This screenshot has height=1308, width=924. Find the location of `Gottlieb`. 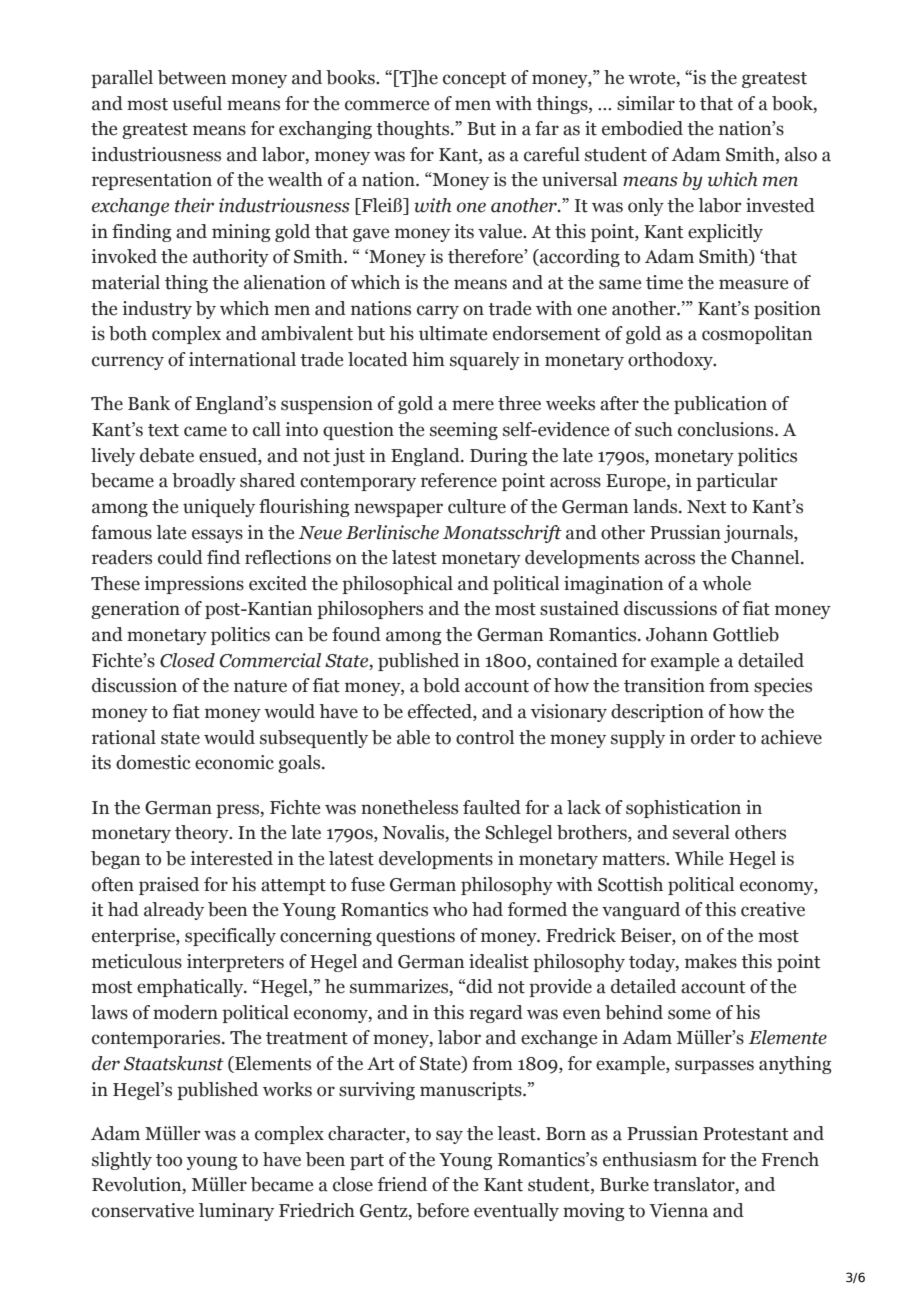

Gottlieb is located at coordinates (746, 634).
